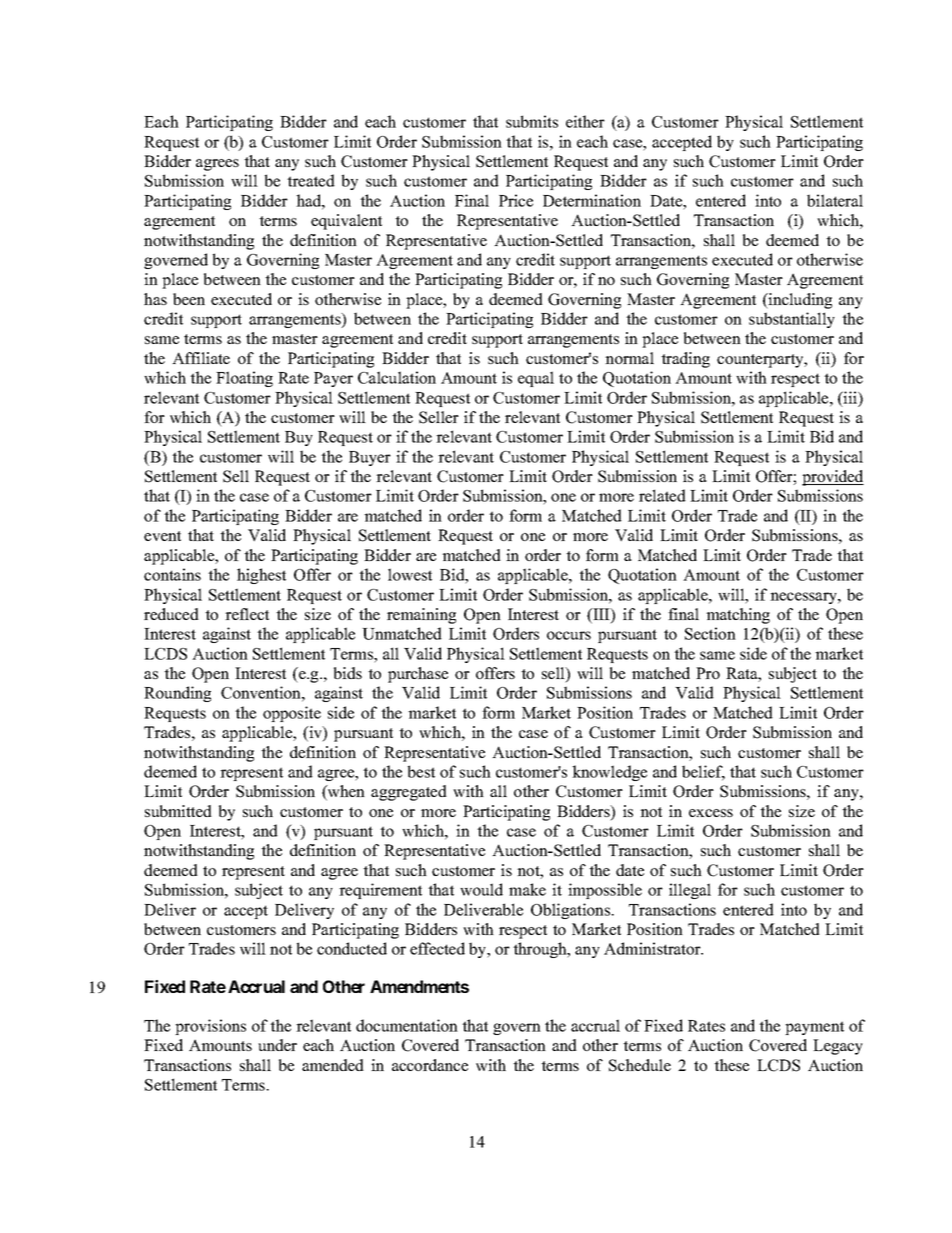  I want to click on submits, so click(532, 121).
